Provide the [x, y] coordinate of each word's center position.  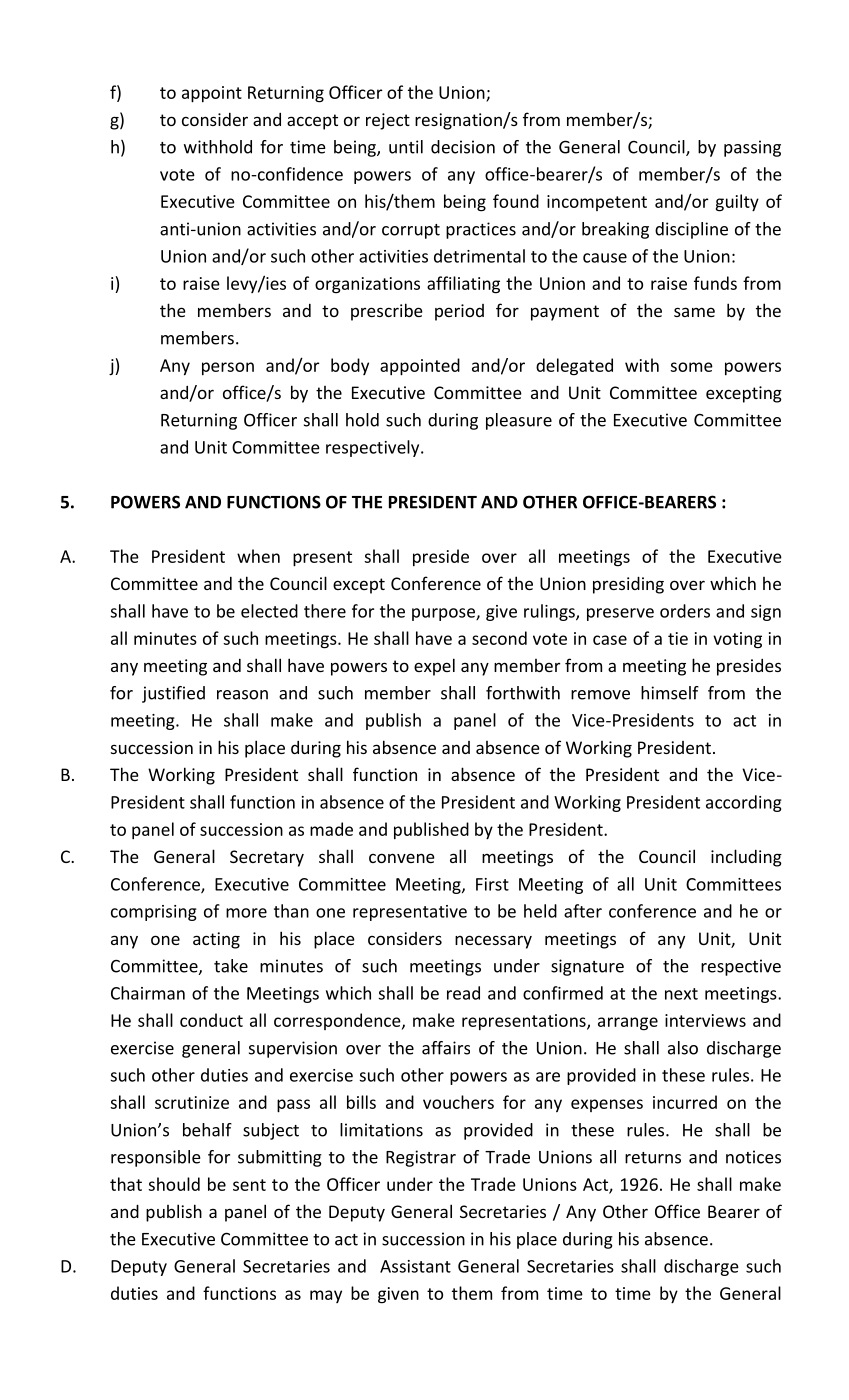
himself [670, 693]
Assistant [415, 1266]
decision [463, 147]
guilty [737, 203]
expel [434, 667]
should [174, 1184]
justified [173, 694]
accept [312, 122]
